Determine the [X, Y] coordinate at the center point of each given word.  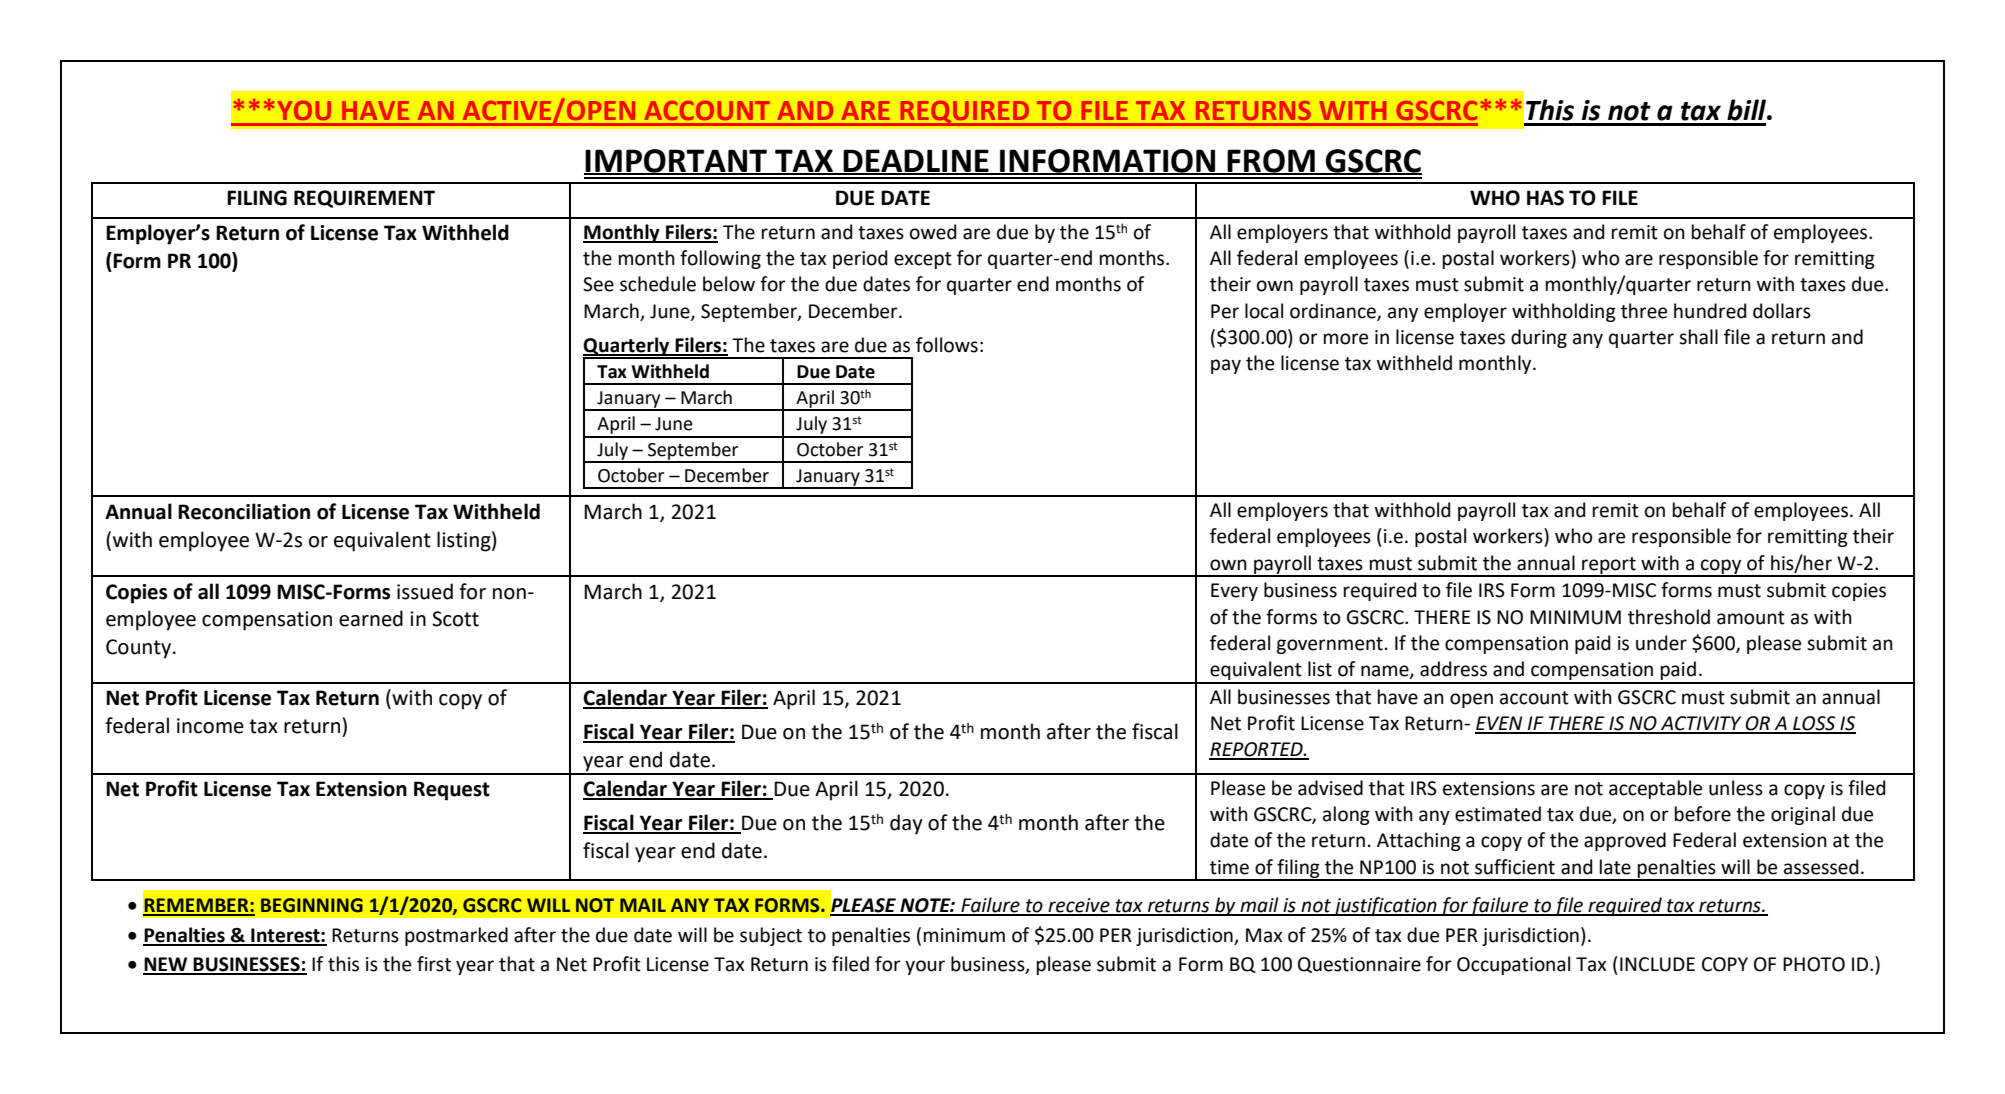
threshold [1669, 617]
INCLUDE [1657, 964]
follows [947, 345]
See [598, 284]
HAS [1545, 198]
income [210, 726]
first [434, 964]
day [906, 824]
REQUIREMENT [364, 199]
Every [1234, 592]
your [925, 967]
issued [425, 591]
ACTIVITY [1701, 724]
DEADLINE [916, 161]
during [1539, 338]
